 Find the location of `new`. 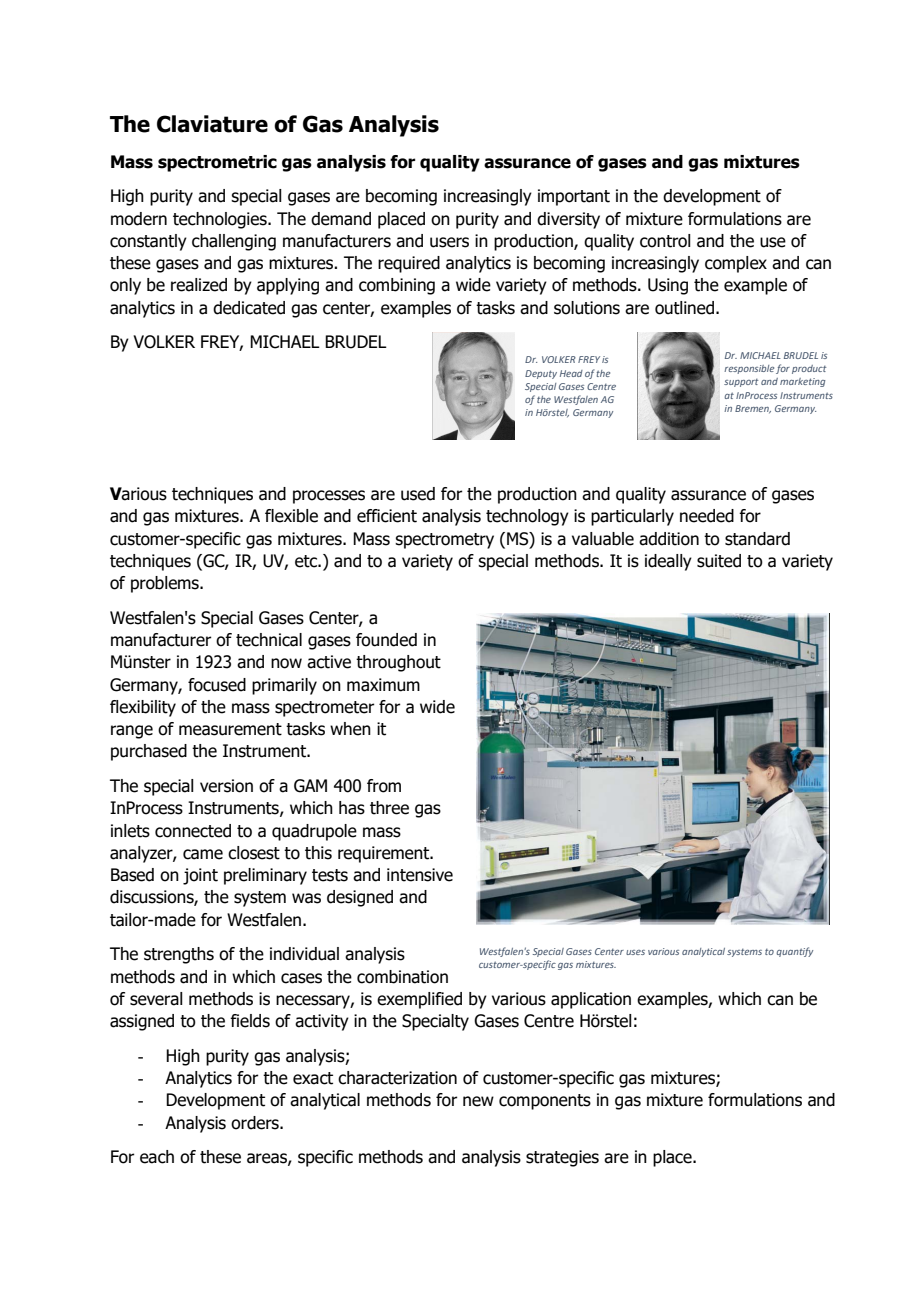

new is located at coordinates (478, 1101).
